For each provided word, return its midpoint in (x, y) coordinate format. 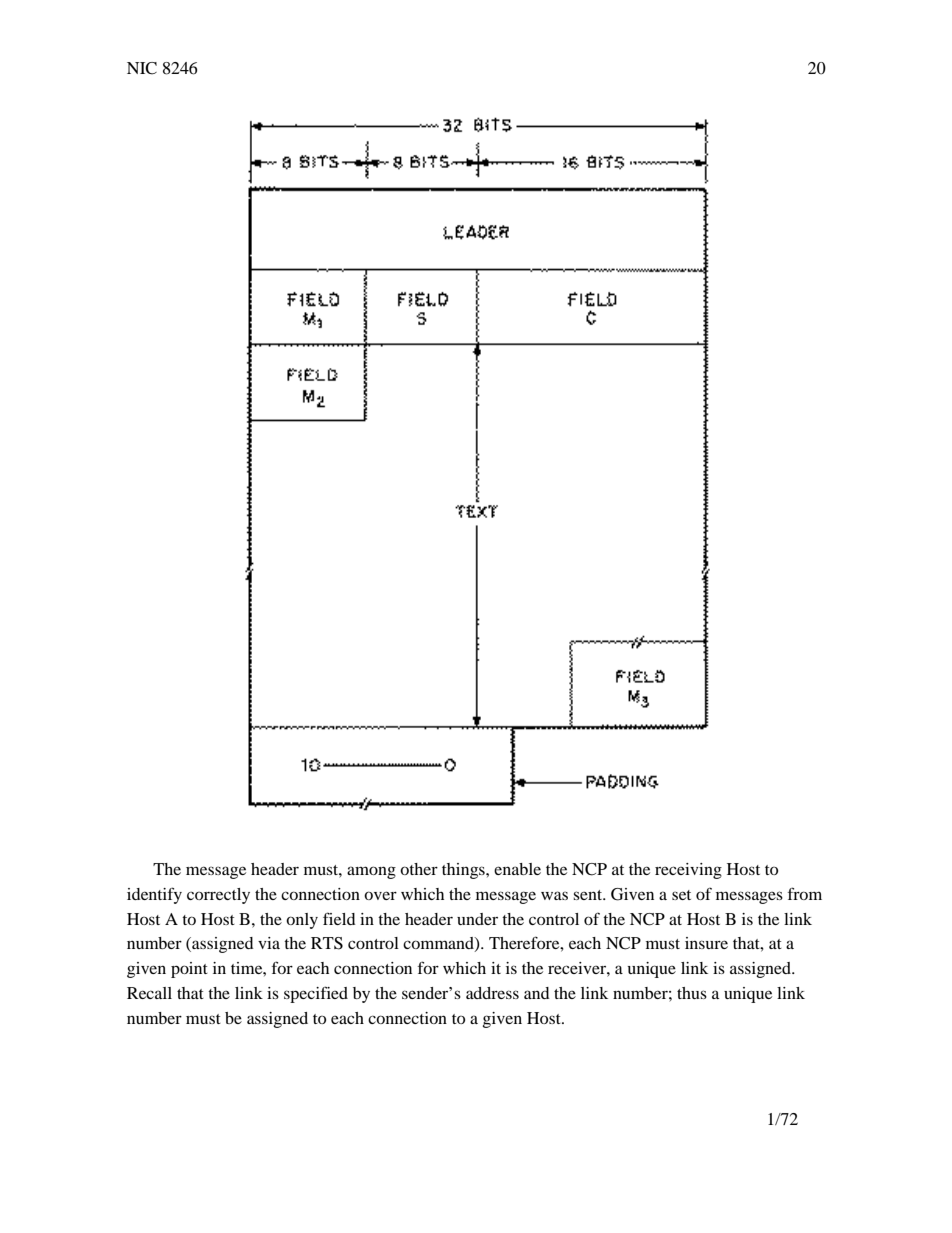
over (380, 895)
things (464, 871)
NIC (142, 68)
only (302, 921)
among (371, 872)
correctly (218, 896)
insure (706, 943)
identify (154, 895)
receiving (688, 871)
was (554, 895)
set (681, 895)
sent (589, 895)
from (805, 893)
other (419, 869)
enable (517, 869)
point (189, 970)
